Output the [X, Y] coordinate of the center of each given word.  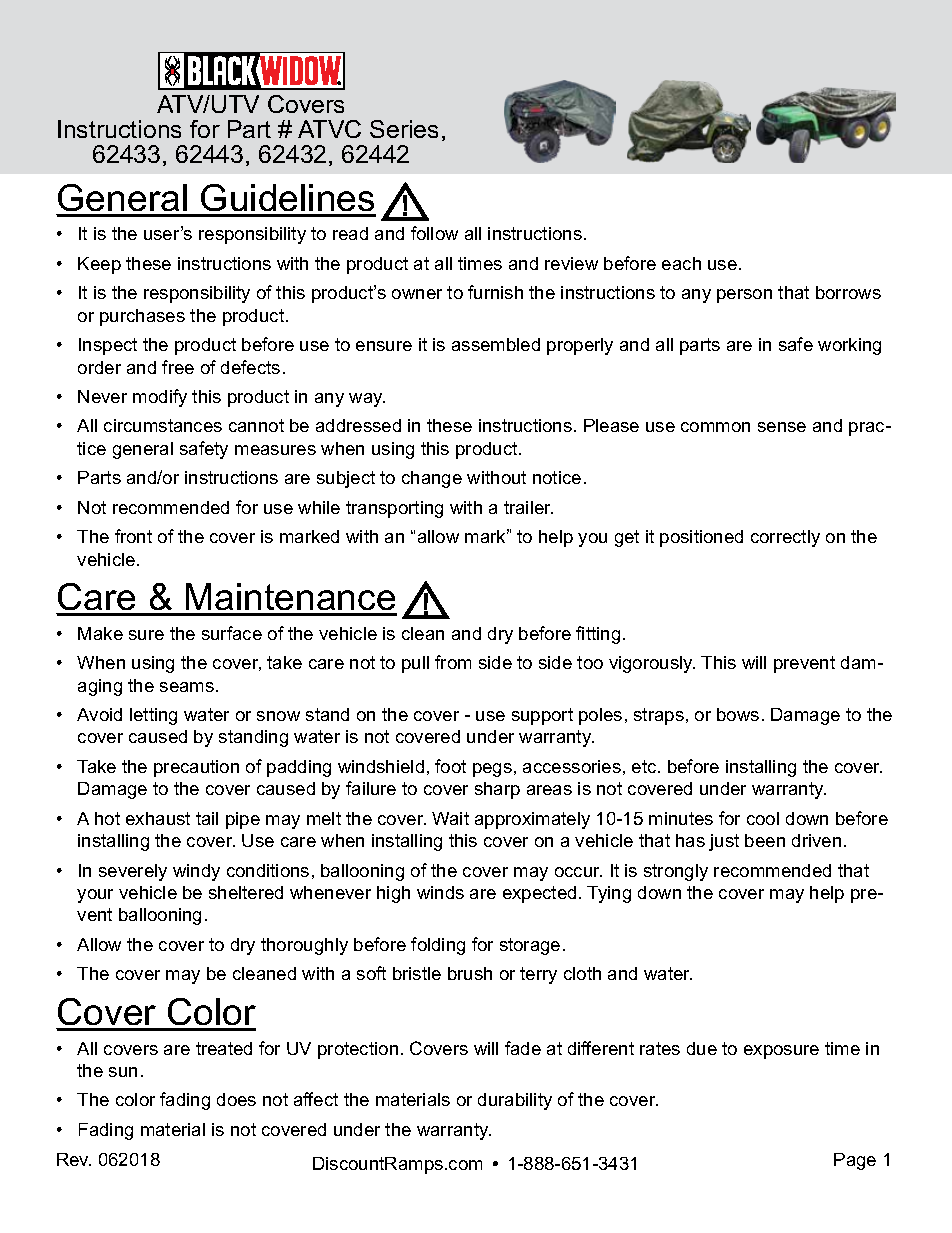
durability [515, 1101]
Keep [99, 265]
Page [855, 1161]
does [236, 1099]
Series [404, 129]
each [681, 263]
